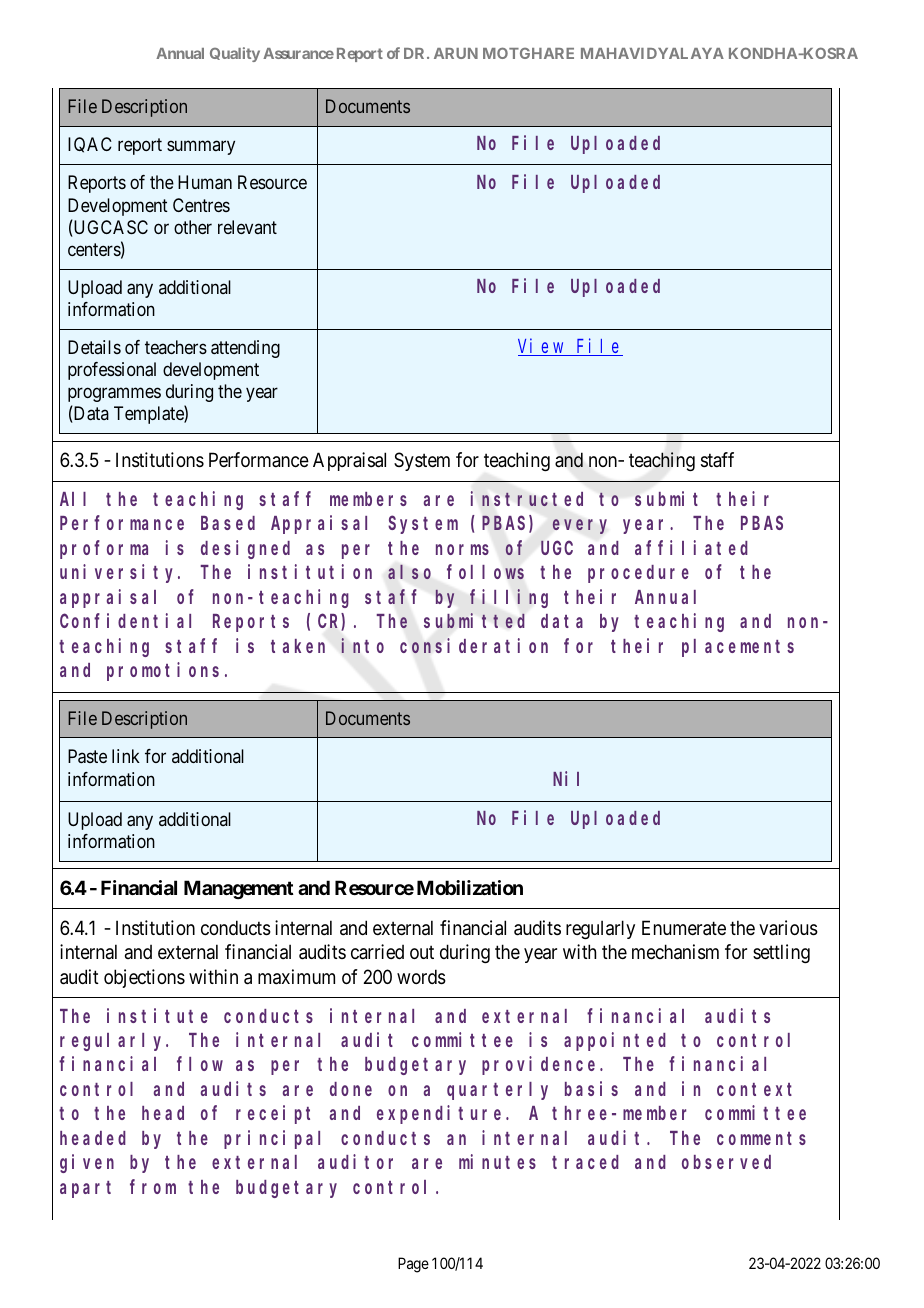 Image resolution: width=924 pixels, height=1308 pixels. What do you see at coordinates (691, 547) in the page?
I see `affiliated` at bounding box center [691, 547].
